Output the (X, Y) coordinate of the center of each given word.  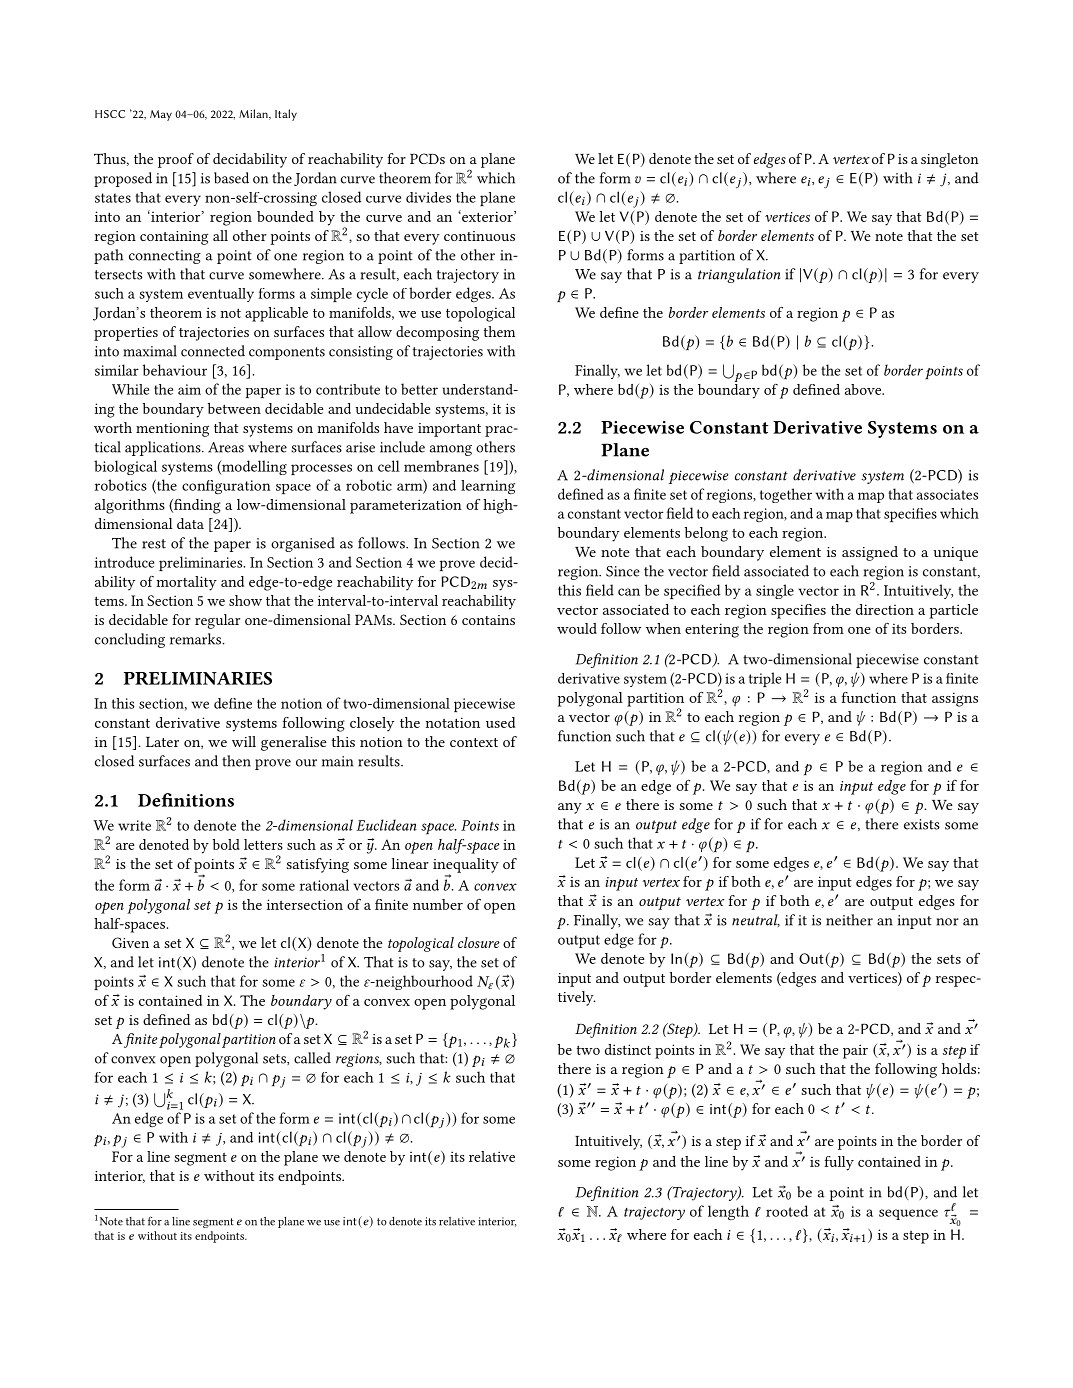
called (312, 1058)
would (577, 628)
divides (428, 197)
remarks (196, 639)
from (828, 628)
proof (176, 160)
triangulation (739, 275)
